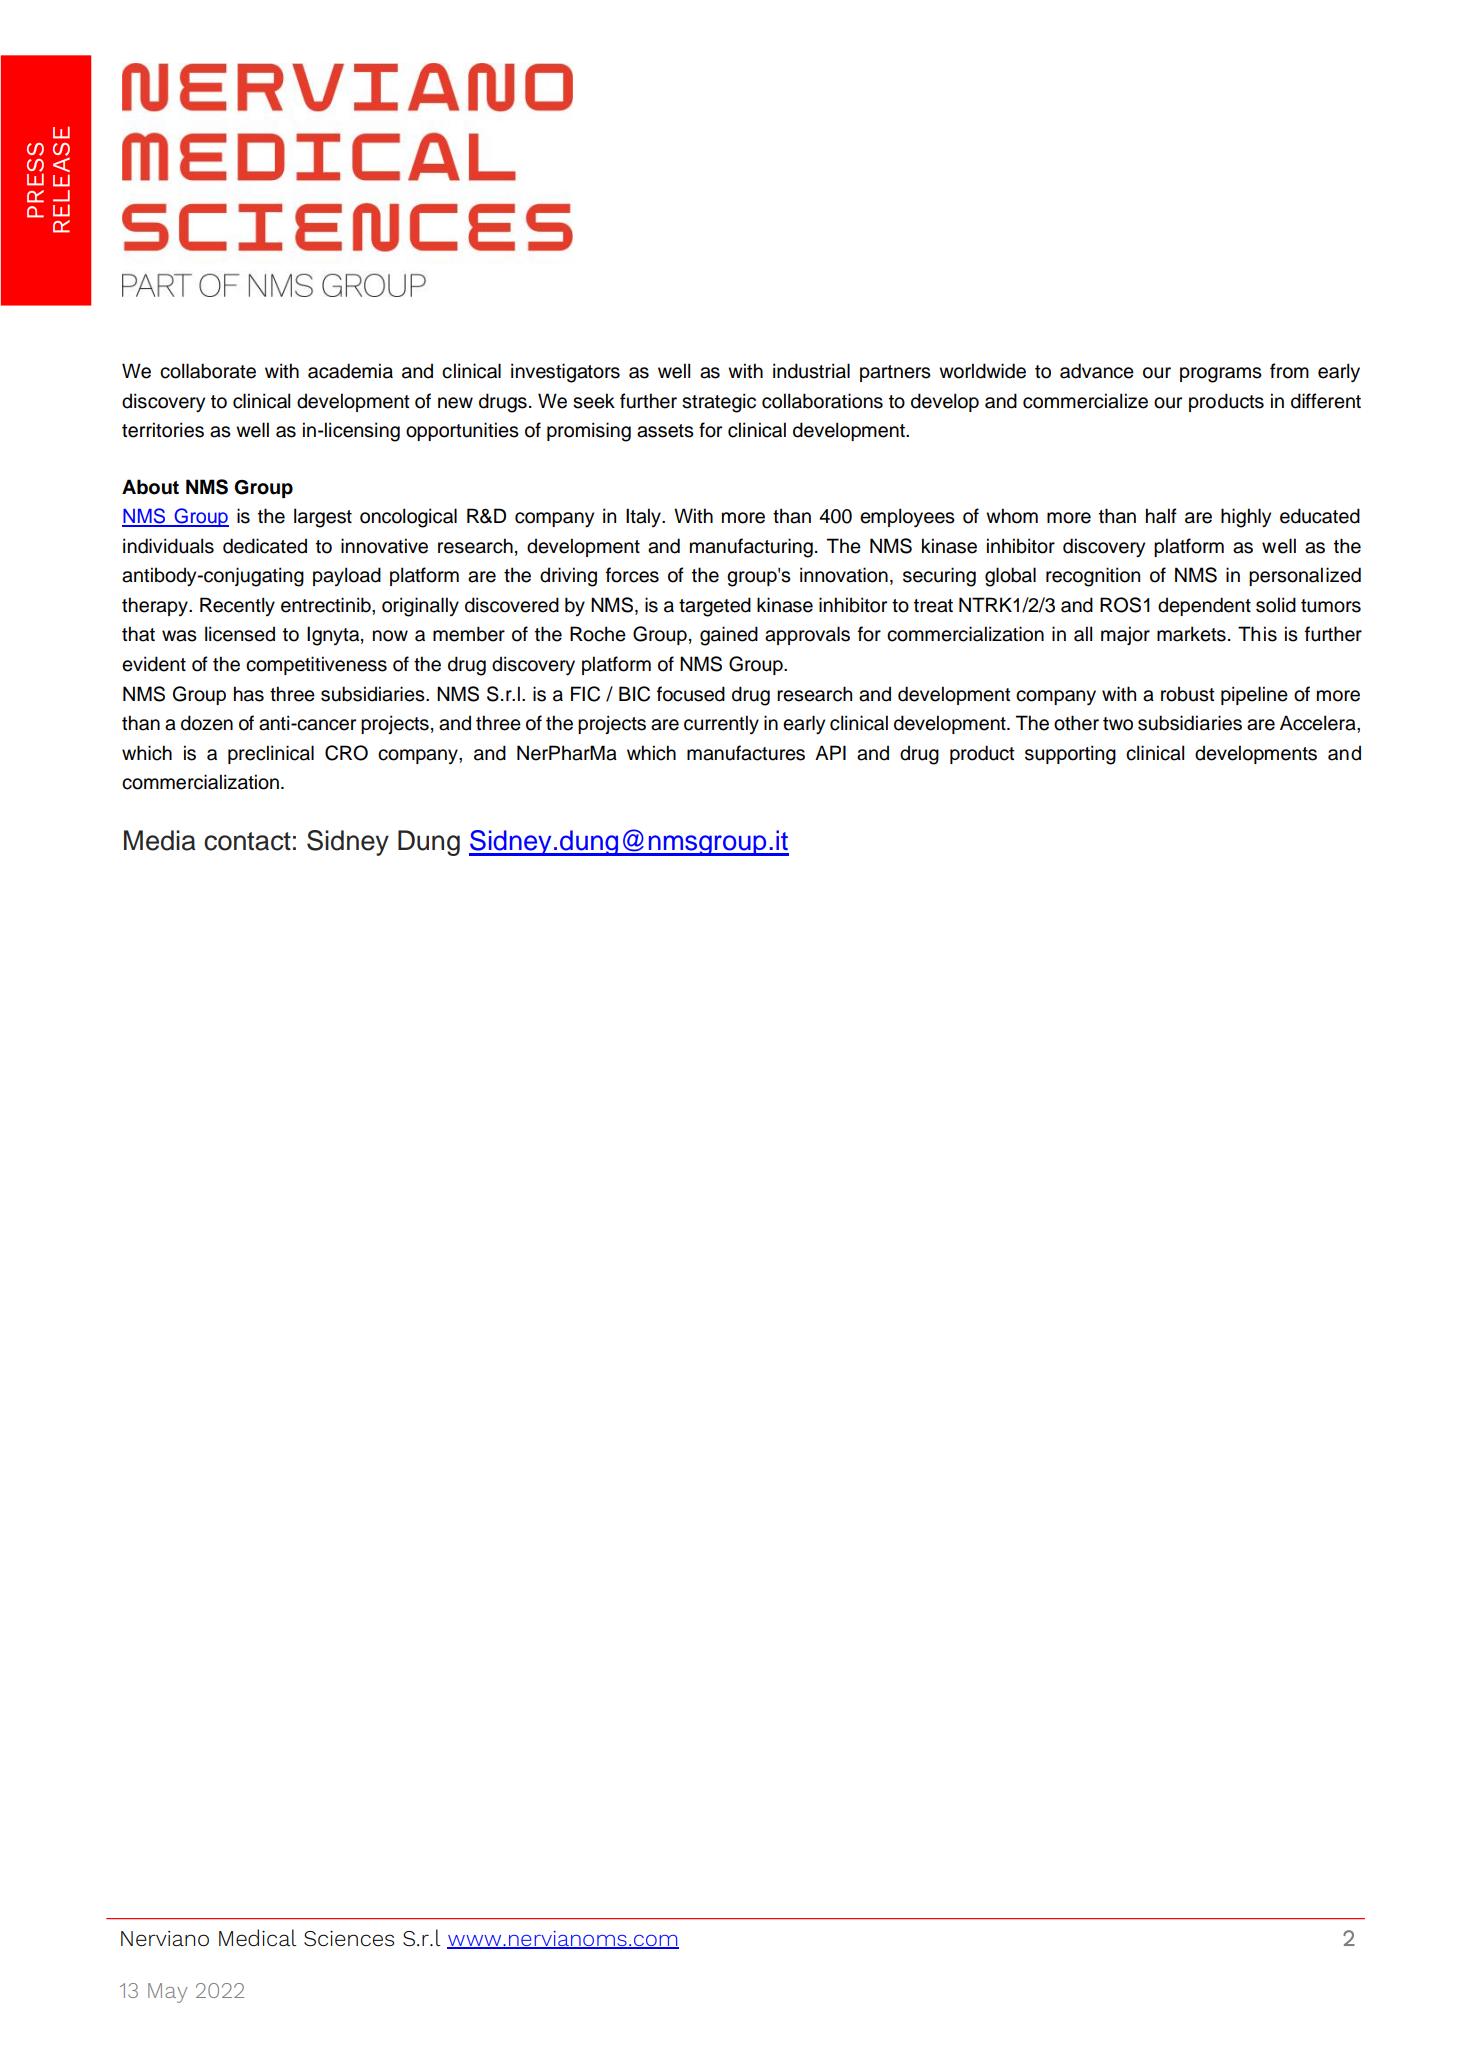 Image resolution: width=1466 pixels, height=2072 pixels. I want to click on programs, so click(1221, 375).
